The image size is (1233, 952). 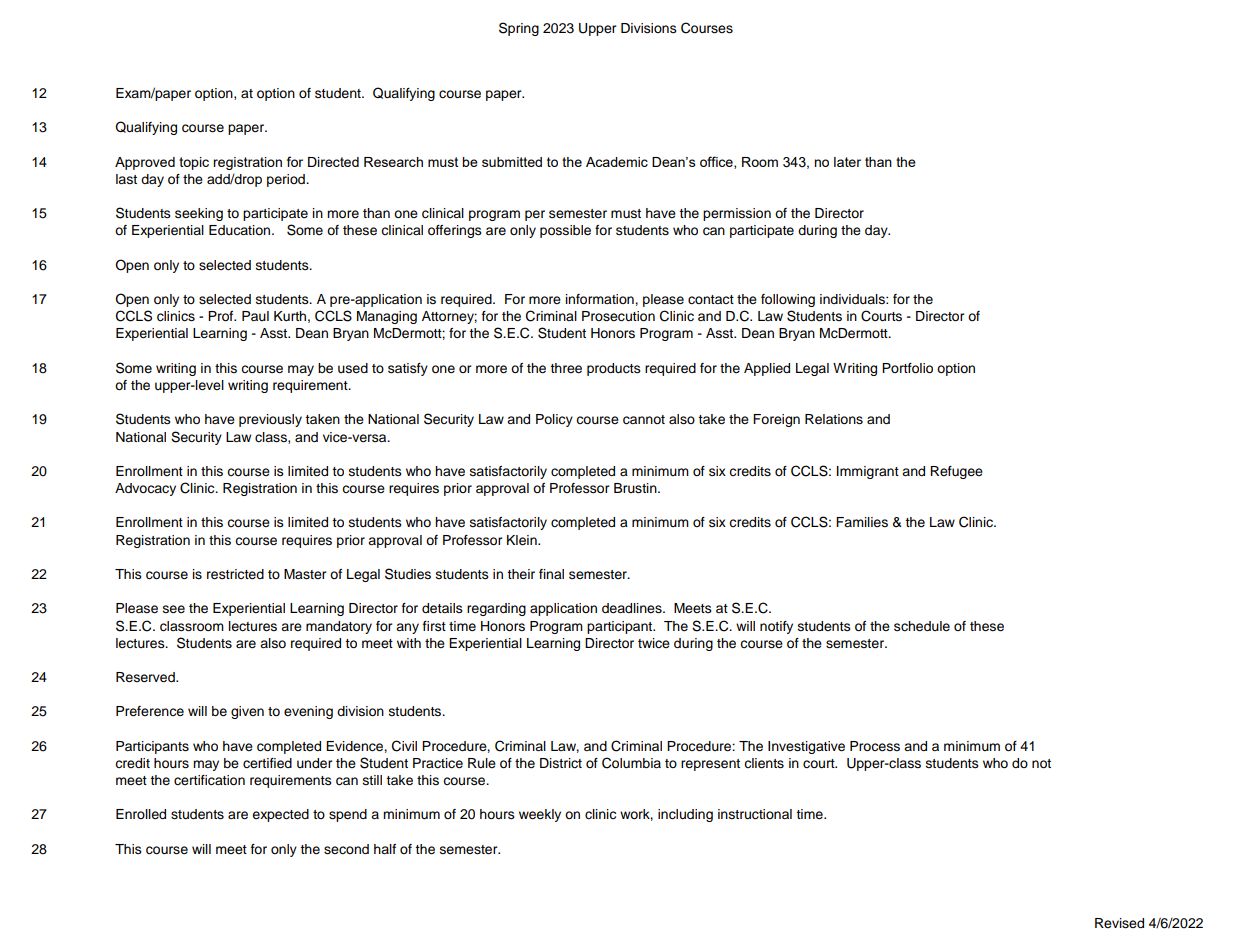 I want to click on topic, so click(x=194, y=163).
